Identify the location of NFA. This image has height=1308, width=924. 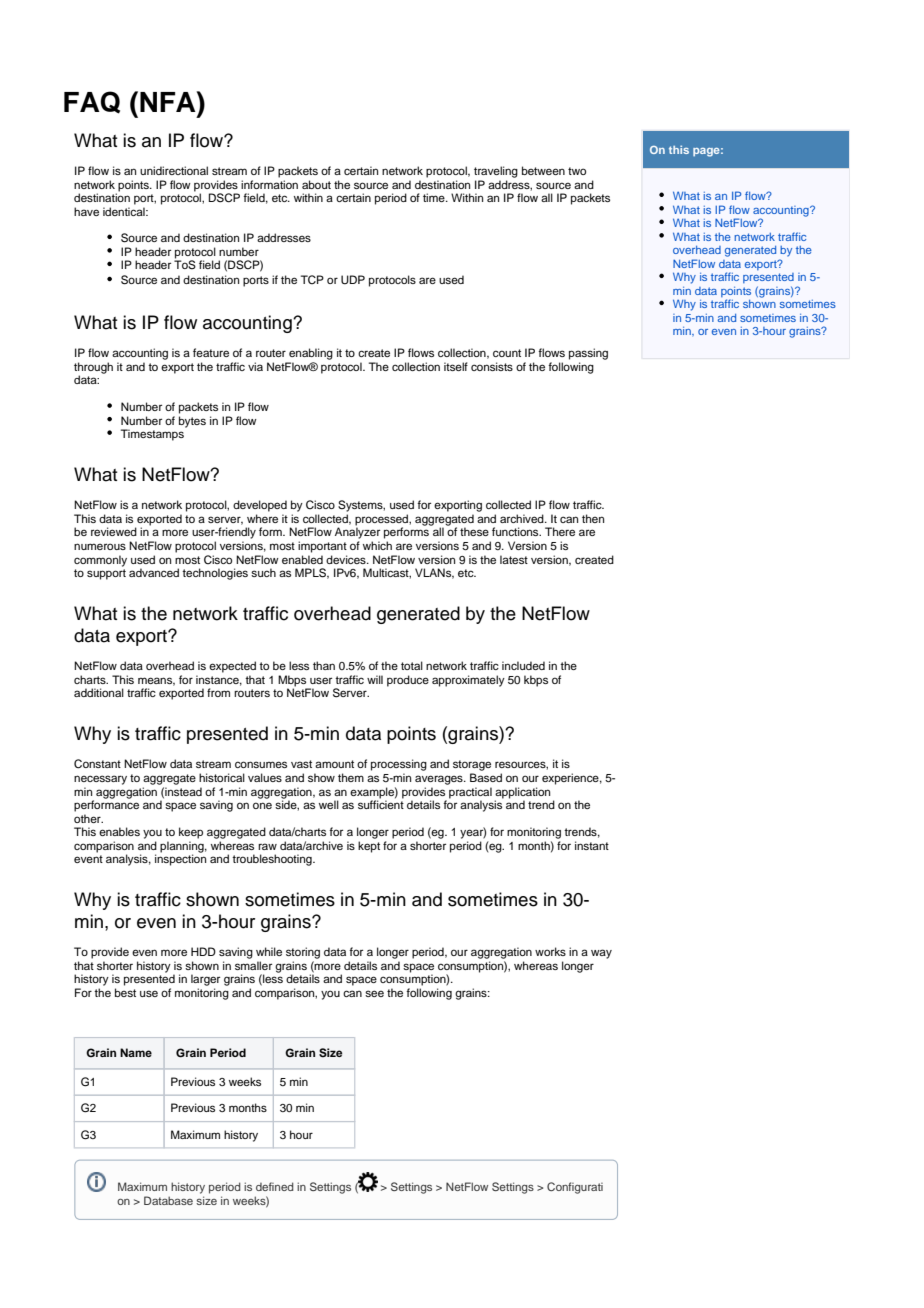
(169, 101).
